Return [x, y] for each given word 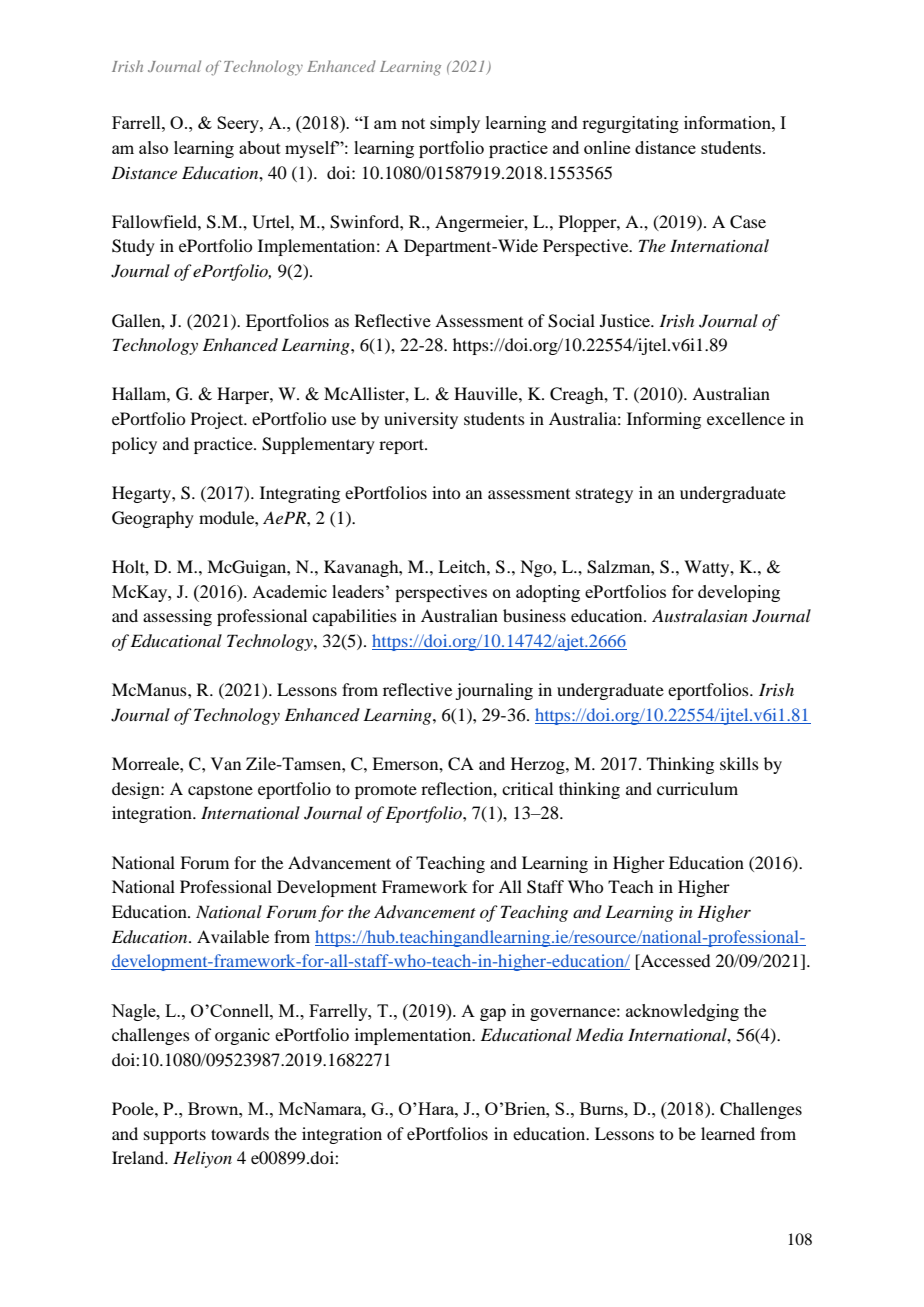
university [421, 420]
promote [386, 791]
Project [218, 420]
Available [233, 936]
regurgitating [630, 124]
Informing [664, 420]
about [260, 147]
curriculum [697, 788]
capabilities [354, 617]
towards [240, 1133]
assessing [177, 617]
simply [455, 124]
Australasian [700, 615]
